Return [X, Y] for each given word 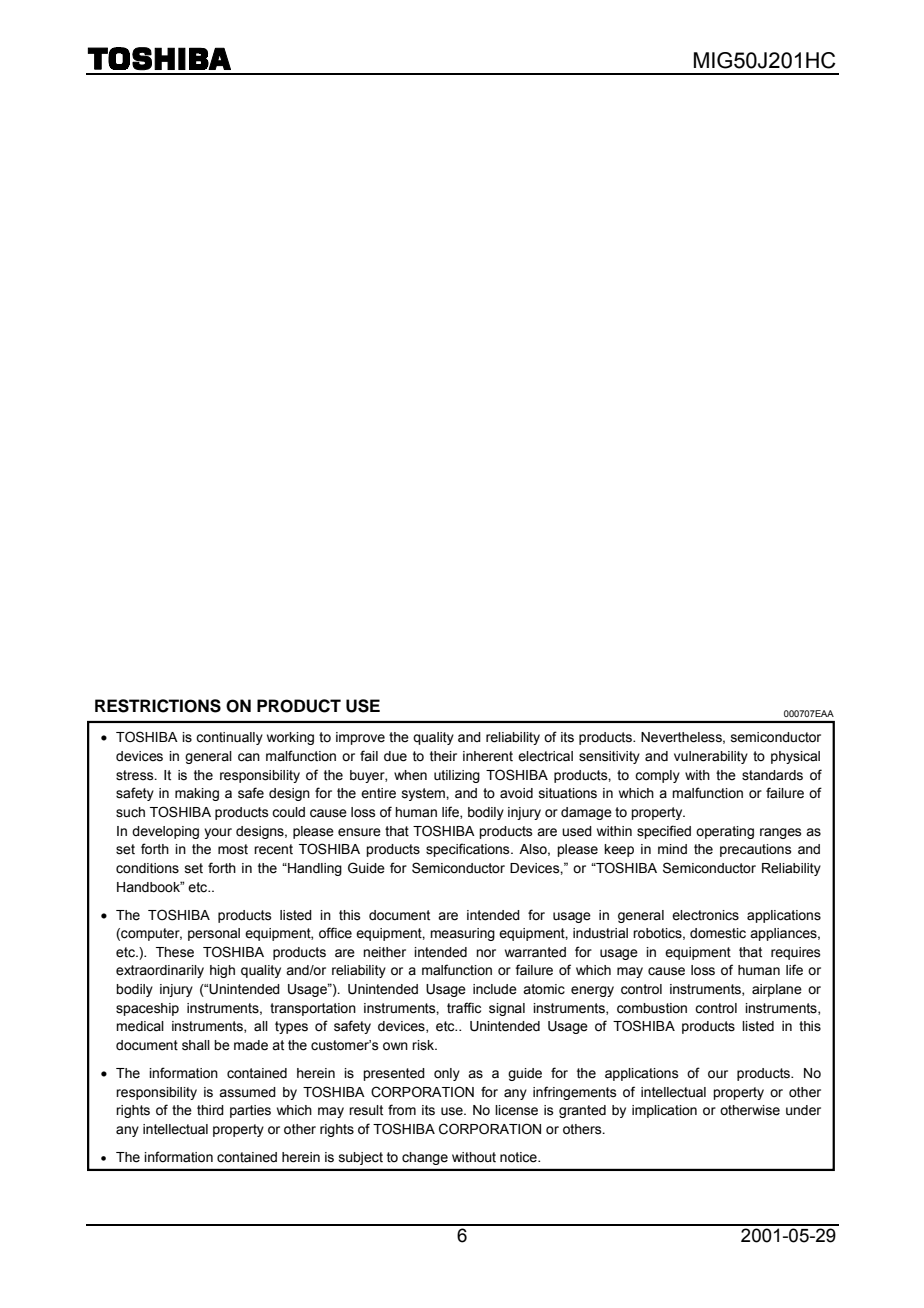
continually [229, 738]
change [425, 1158]
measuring [462, 934]
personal [214, 934]
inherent [488, 756]
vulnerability [711, 757]
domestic [718, 933]
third [210, 1110]
